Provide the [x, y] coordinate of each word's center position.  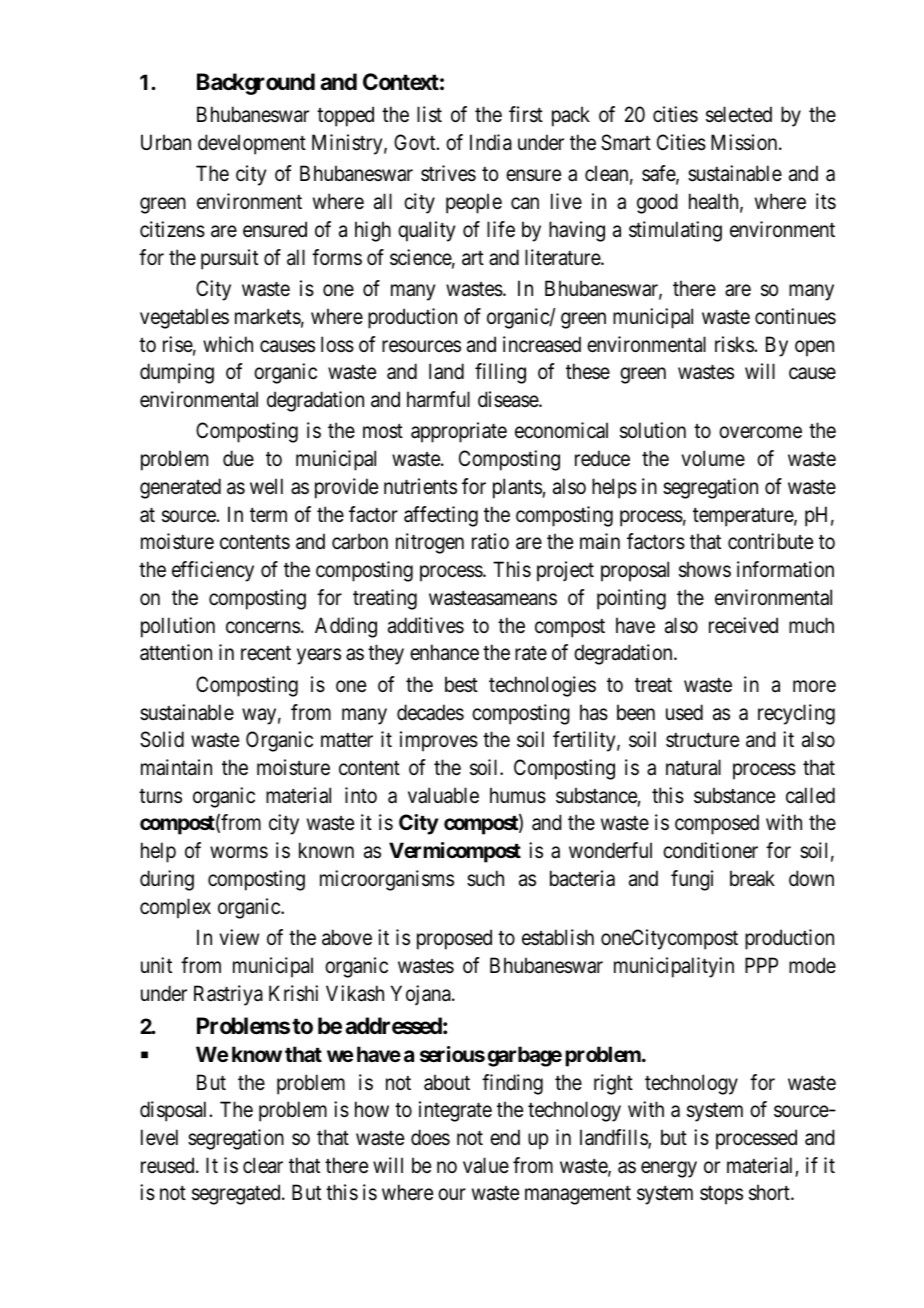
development [252, 144]
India [491, 142]
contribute [770, 541]
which [228, 344]
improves [439, 741]
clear [263, 1165]
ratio [490, 541]
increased [542, 344]
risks [734, 344]
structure [702, 740]
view [239, 937]
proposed [454, 939]
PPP [761, 965]
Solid [162, 739]
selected [739, 114]
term [268, 515]
